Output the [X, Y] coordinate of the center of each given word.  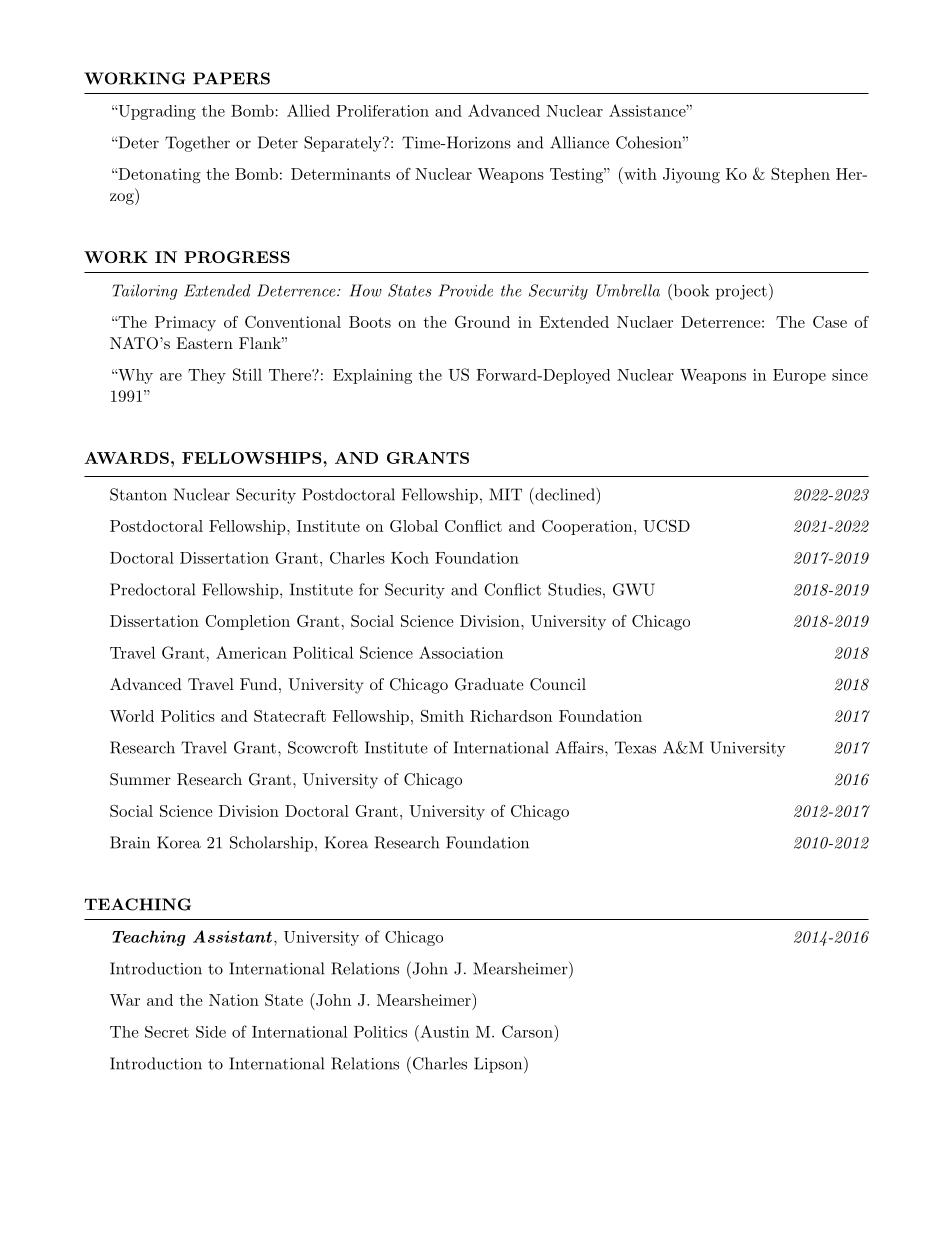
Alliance [579, 142]
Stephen [800, 175]
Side [211, 1032]
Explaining [372, 376]
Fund [258, 684]
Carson [528, 1031]
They [207, 376]
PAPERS [231, 78]
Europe [799, 376]
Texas [635, 747]
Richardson [511, 716]
